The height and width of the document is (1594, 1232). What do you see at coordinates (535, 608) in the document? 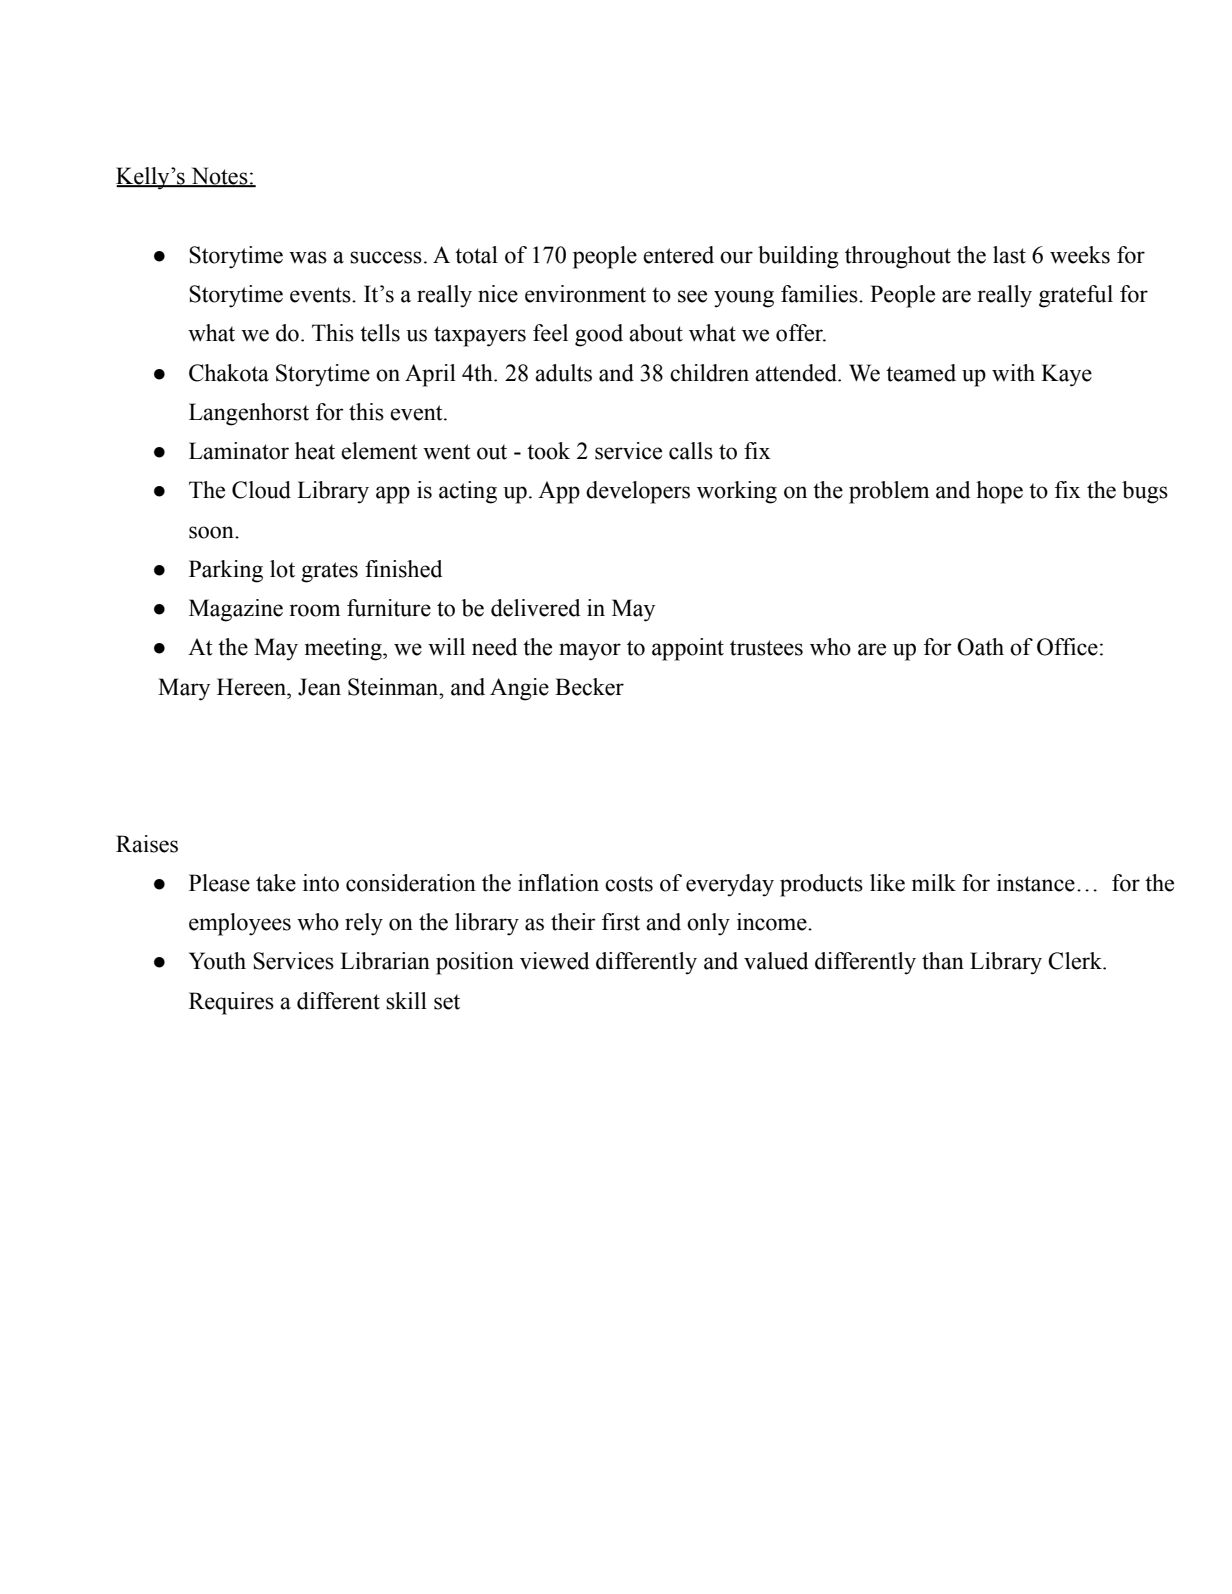
I see `delivered` at bounding box center [535, 608].
